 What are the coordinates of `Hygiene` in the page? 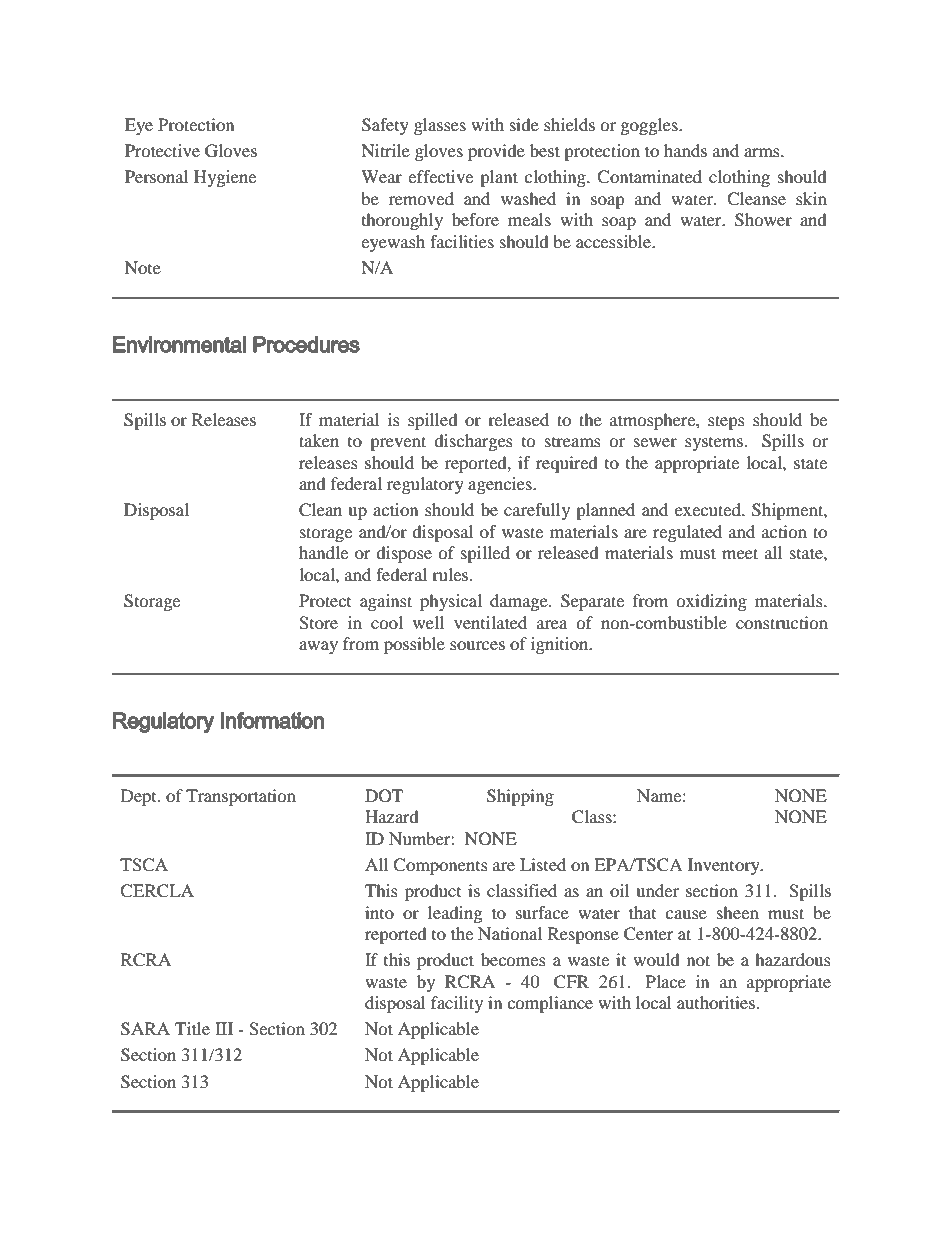 It's located at (225, 178).
